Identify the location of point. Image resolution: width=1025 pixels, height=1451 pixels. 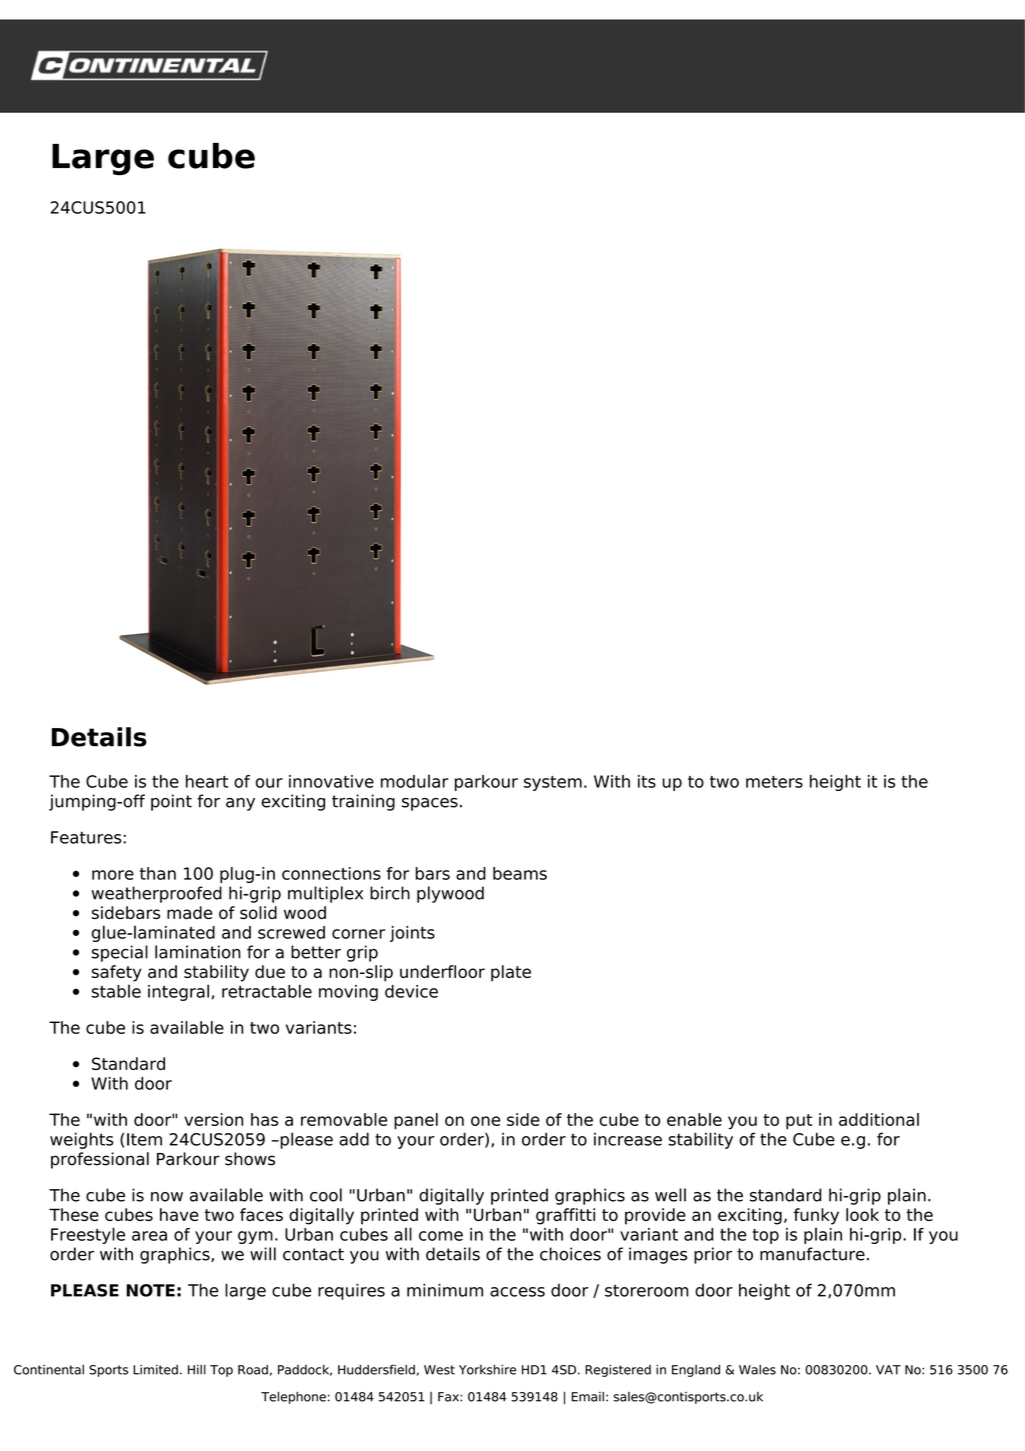
(171, 802).
